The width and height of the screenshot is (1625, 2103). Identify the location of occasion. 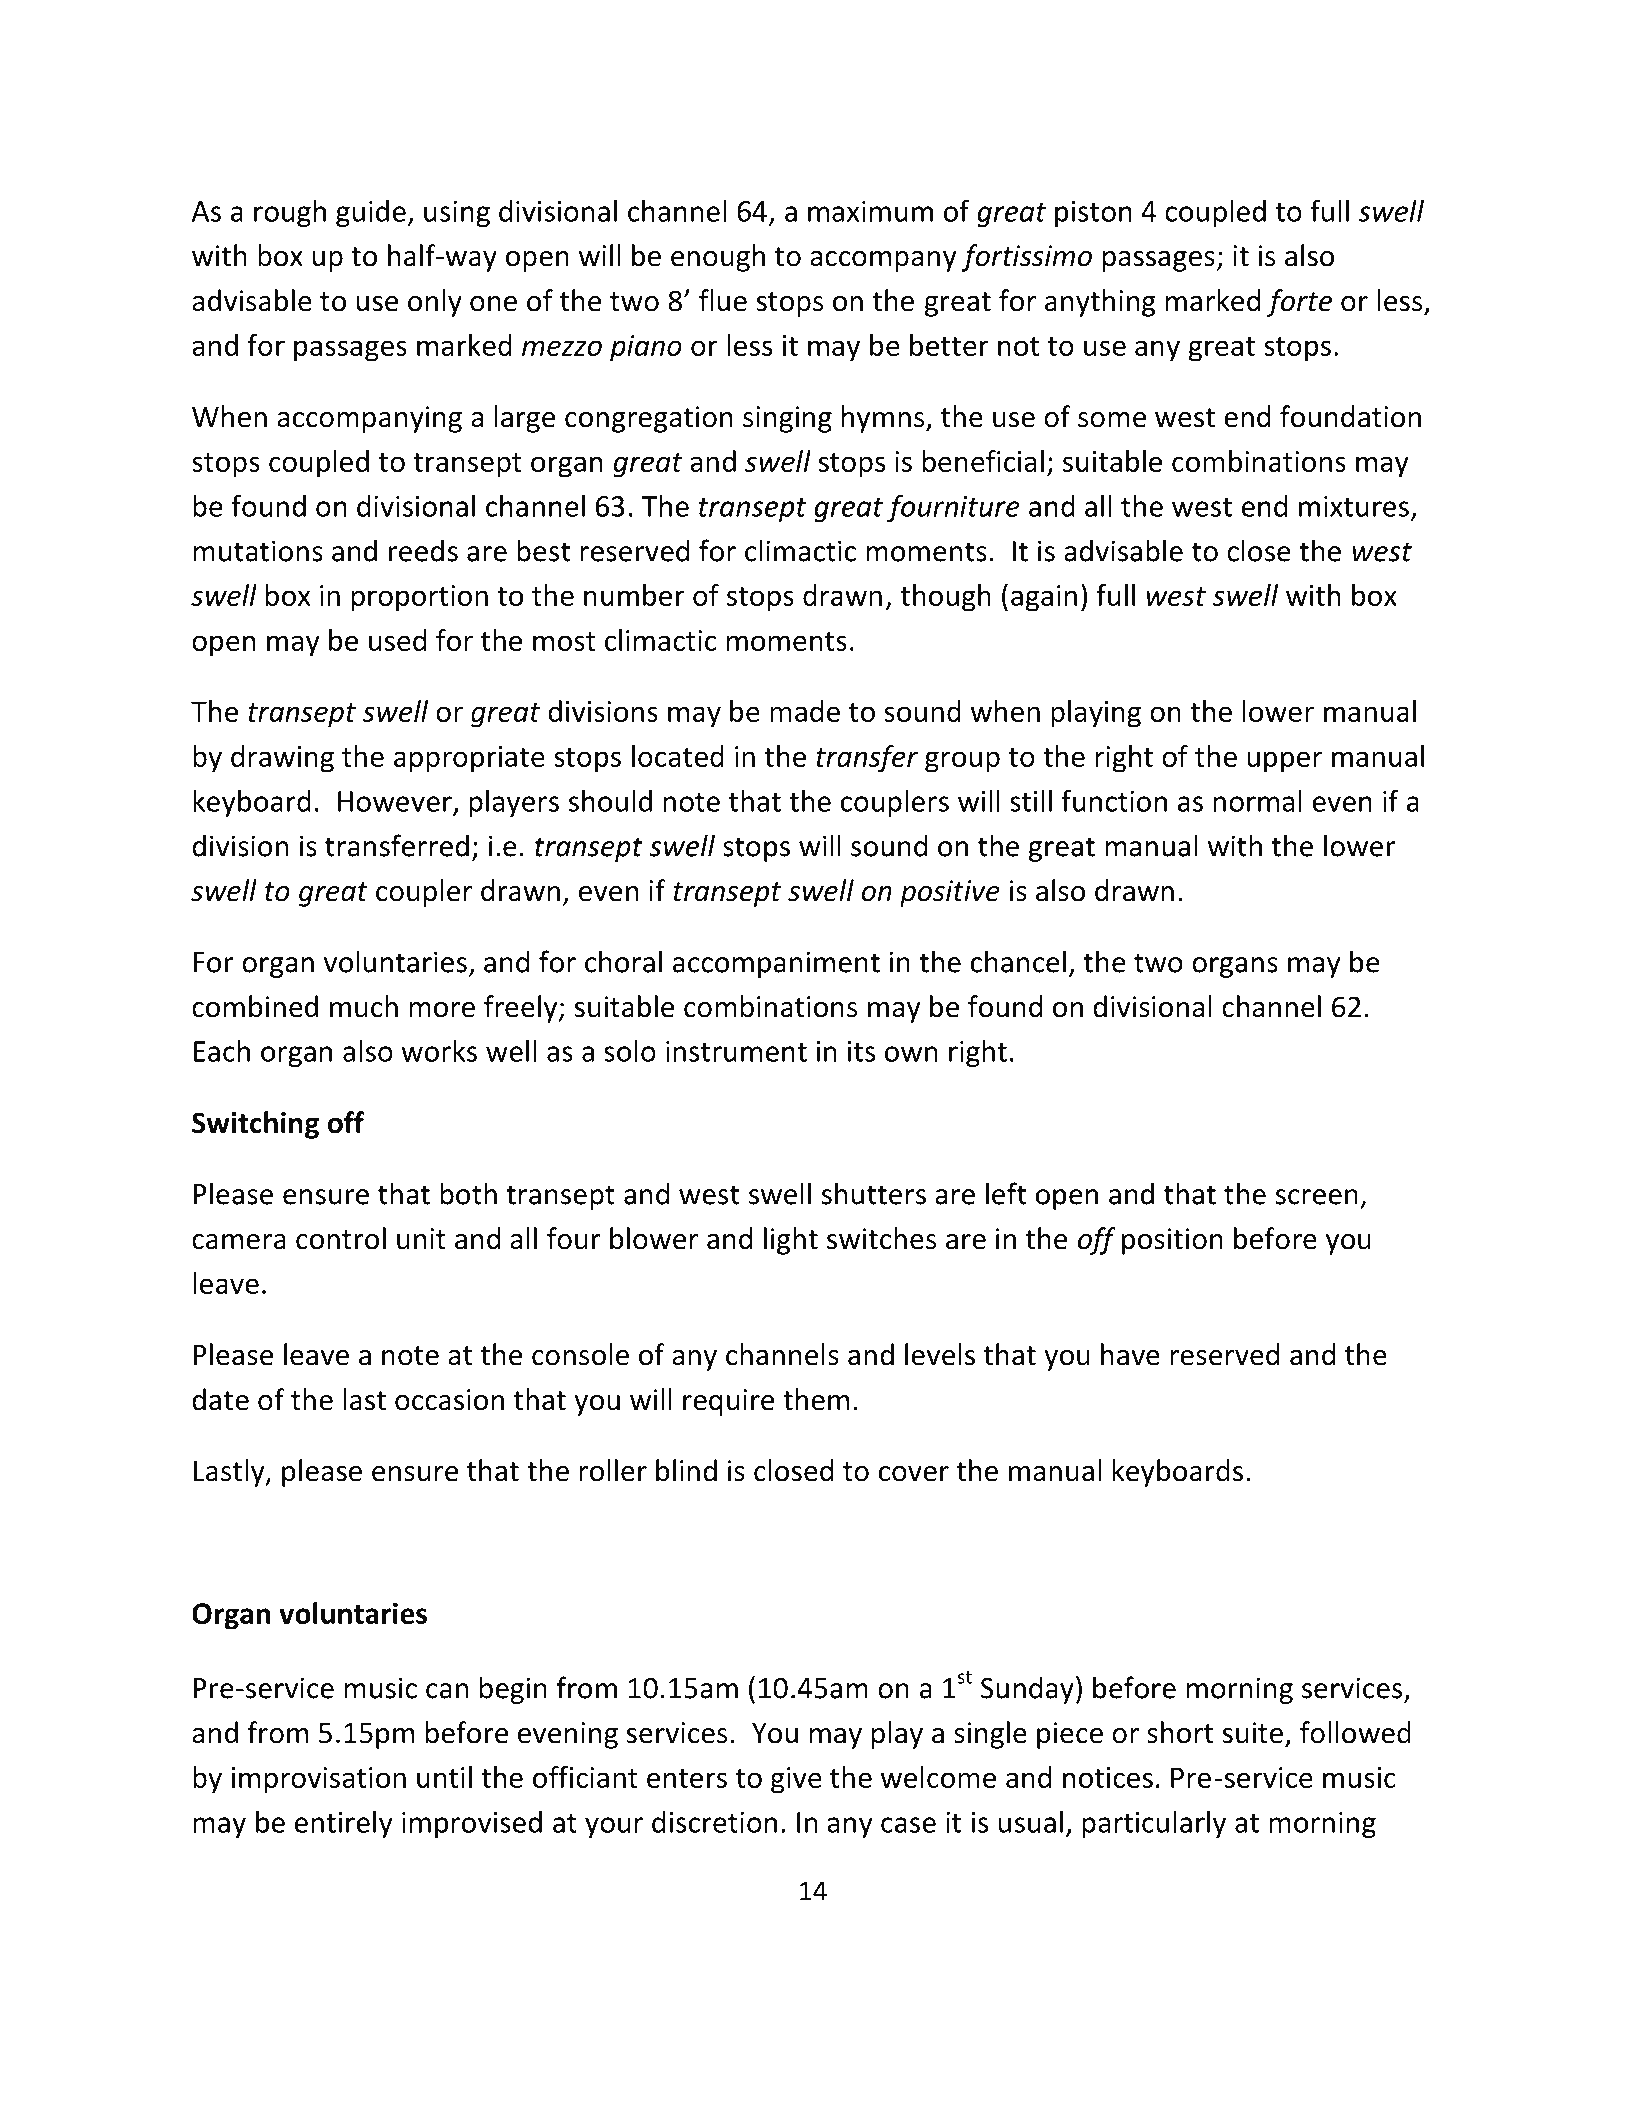
(449, 1400).
